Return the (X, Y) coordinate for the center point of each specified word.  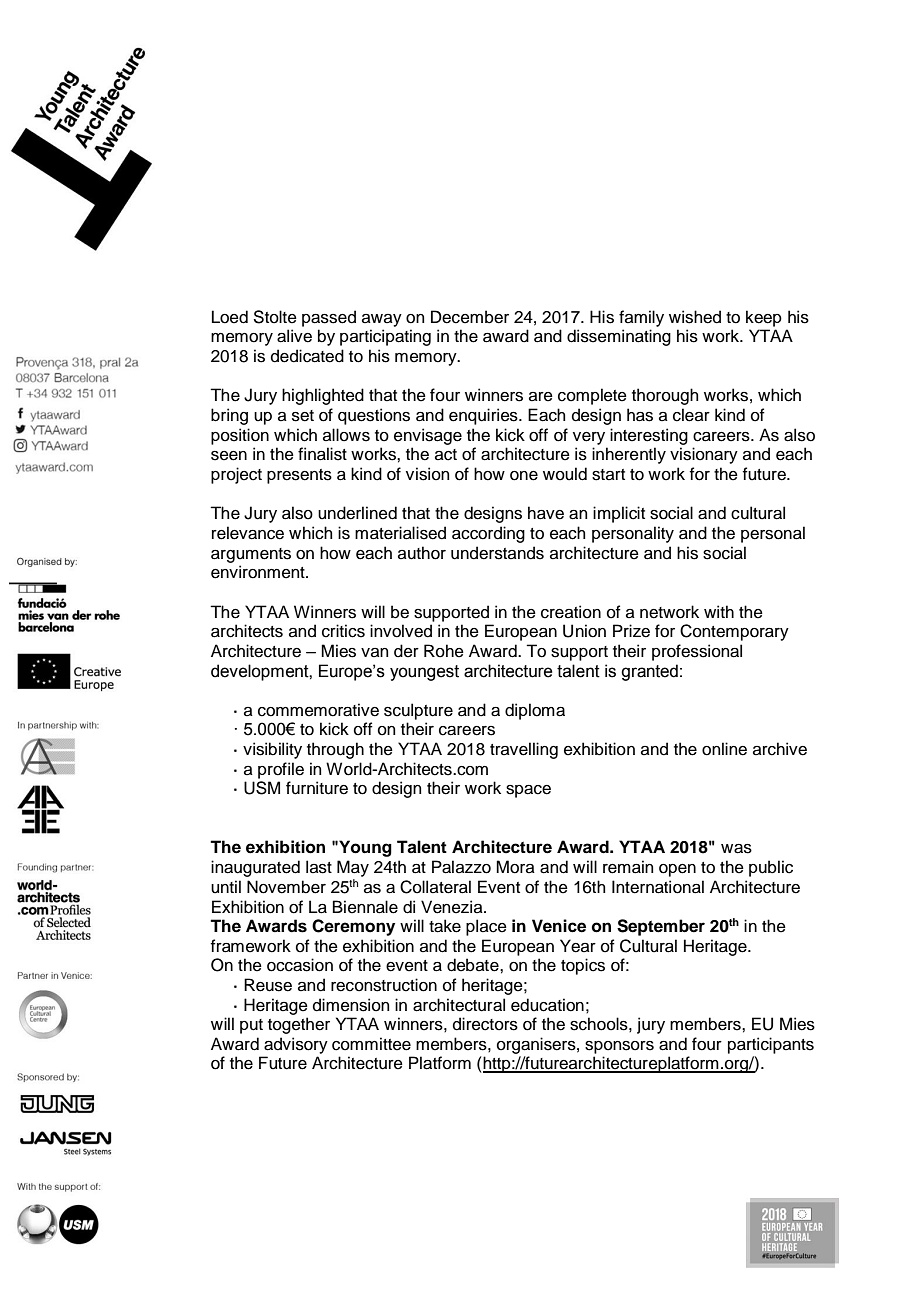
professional (697, 652)
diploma (535, 711)
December (470, 317)
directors (485, 1024)
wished (695, 317)
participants (771, 1045)
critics (343, 631)
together (299, 1025)
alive (294, 336)
